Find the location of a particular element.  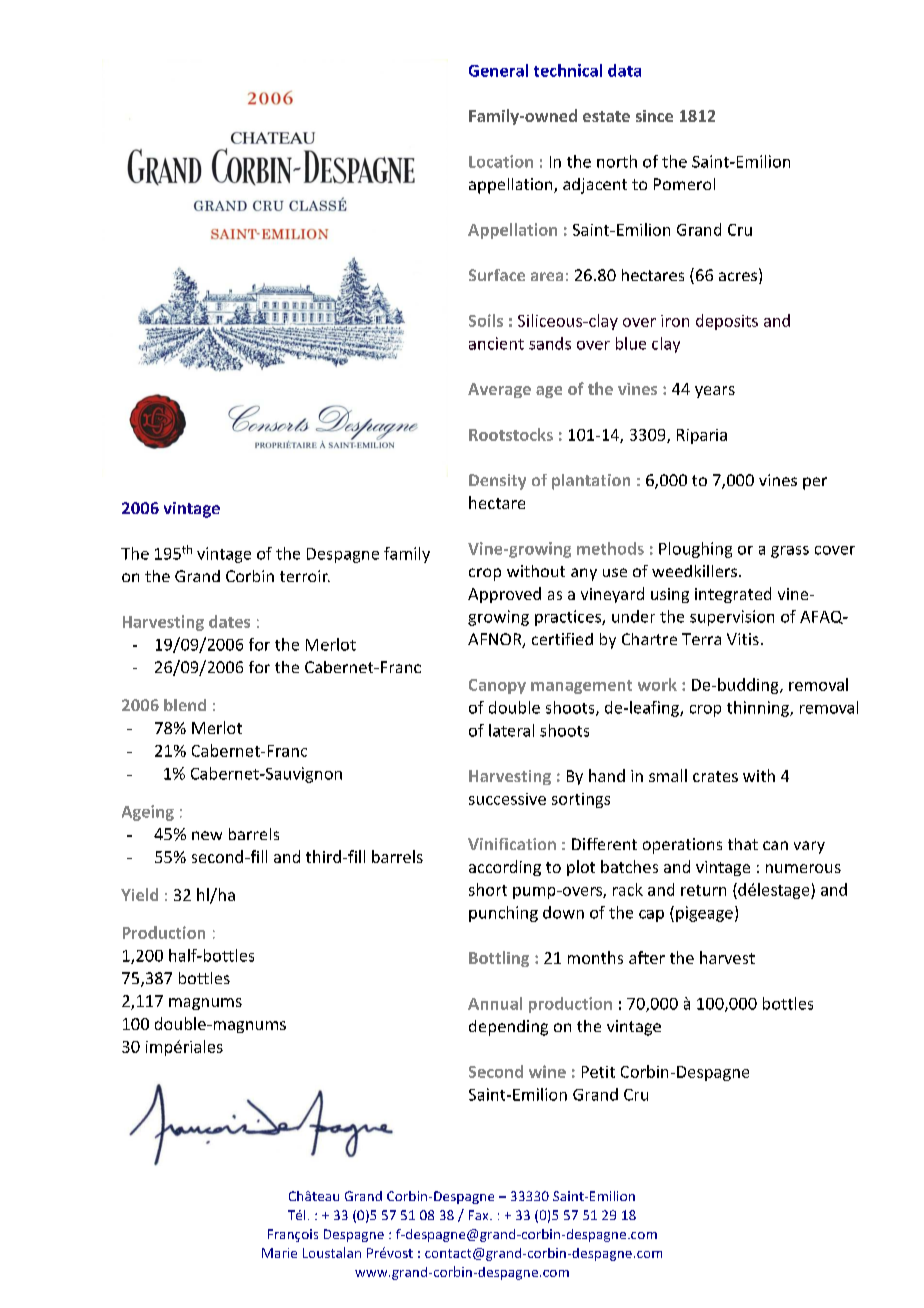

since is located at coordinates (654, 116).
